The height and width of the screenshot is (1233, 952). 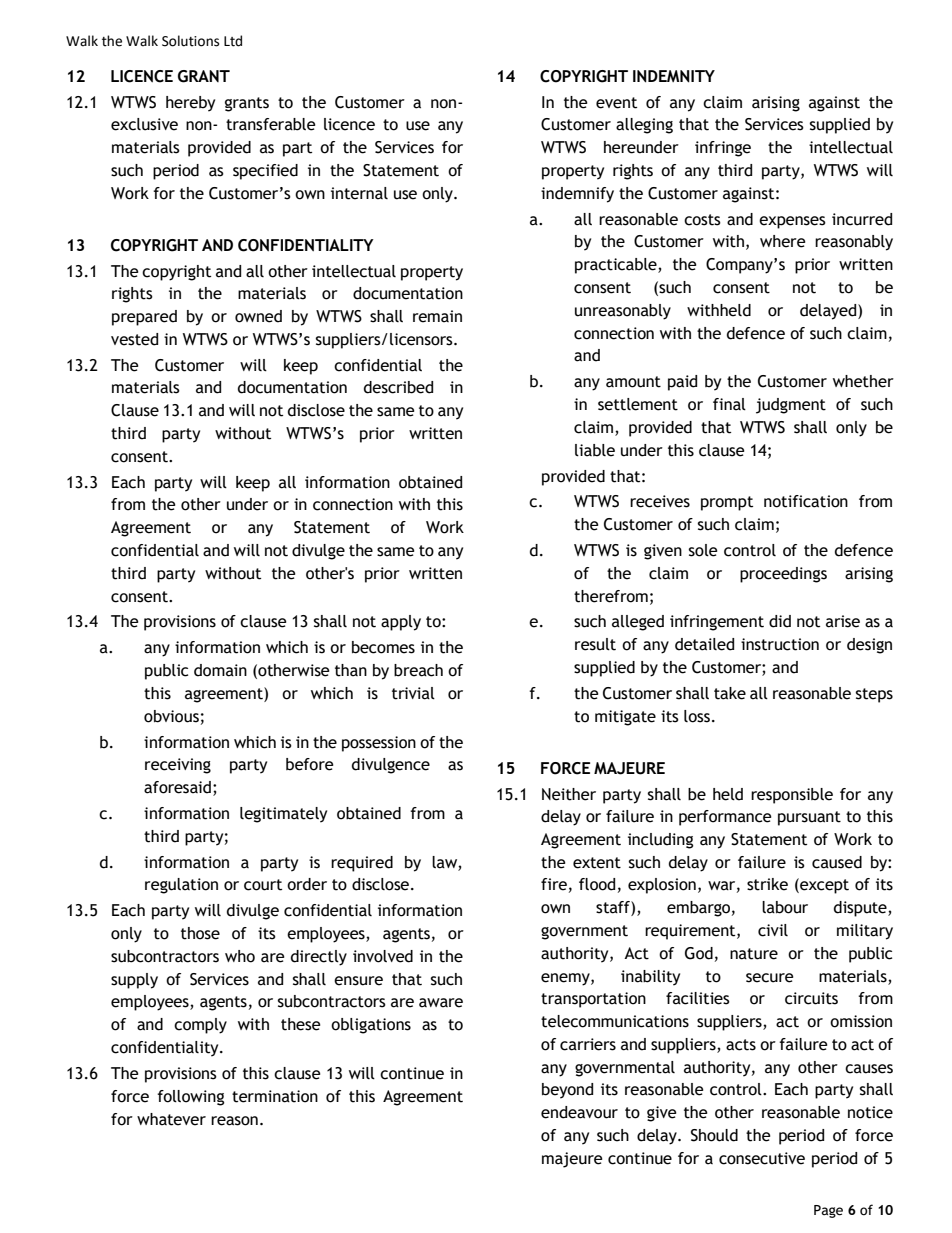 I want to click on result, so click(x=595, y=644).
